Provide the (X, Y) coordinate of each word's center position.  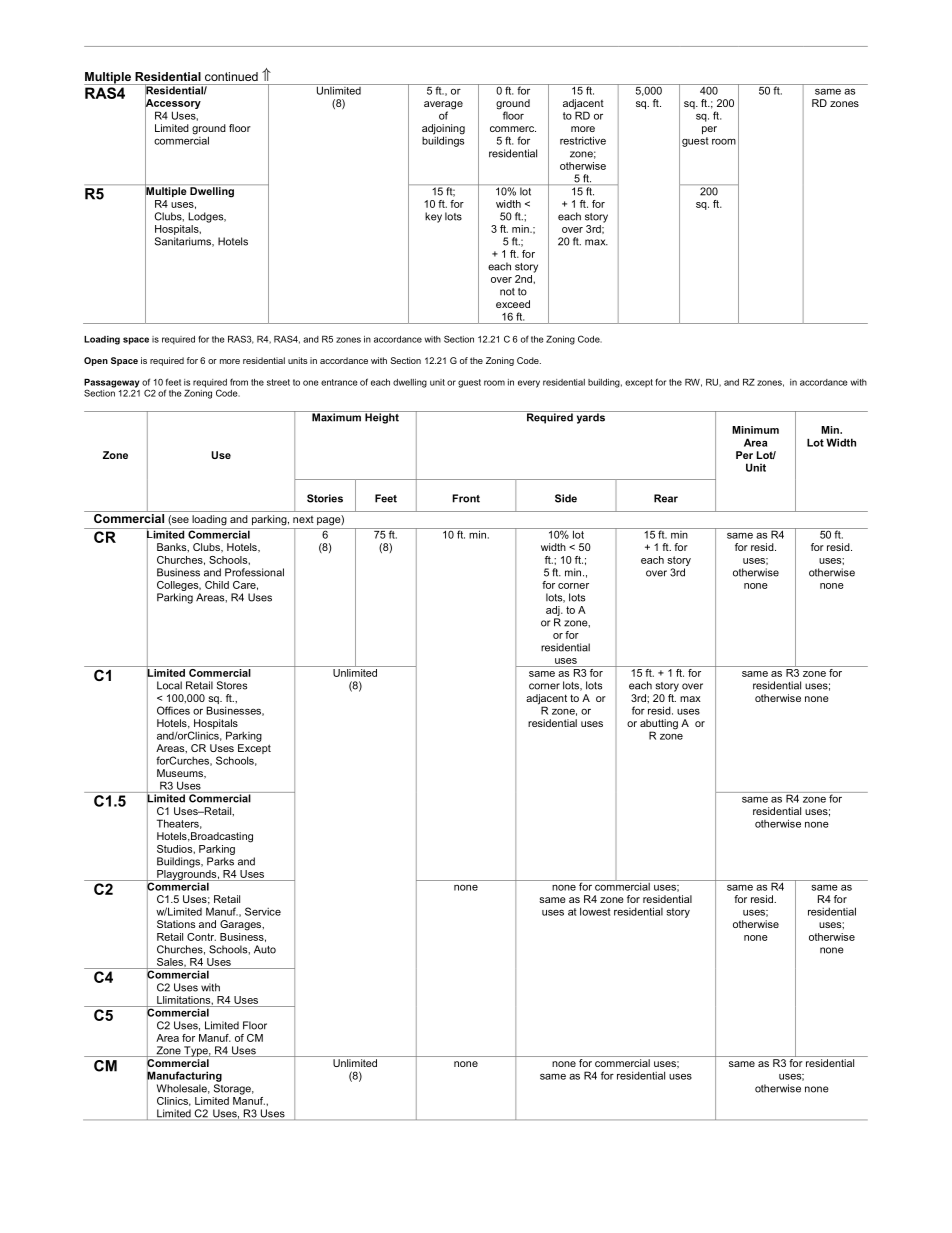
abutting (659, 725)
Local (169, 685)
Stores (232, 685)
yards (590, 417)
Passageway (112, 384)
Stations (176, 924)
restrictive (583, 140)
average (443, 106)
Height (382, 417)
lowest (595, 911)
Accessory (173, 104)
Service (263, 911)
